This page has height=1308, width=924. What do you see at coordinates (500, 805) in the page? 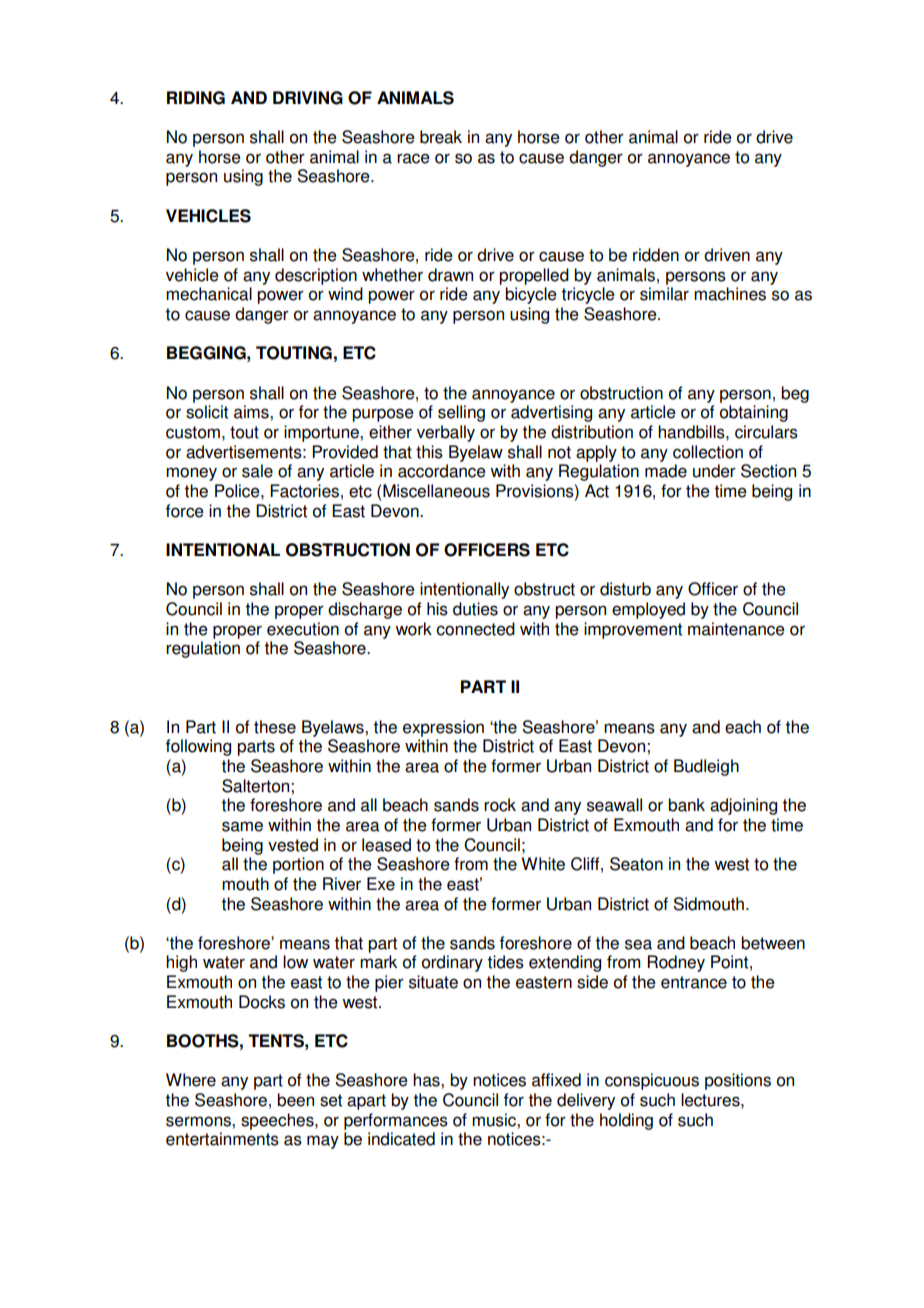
I see `rock` at bounding box center [500, 805].
